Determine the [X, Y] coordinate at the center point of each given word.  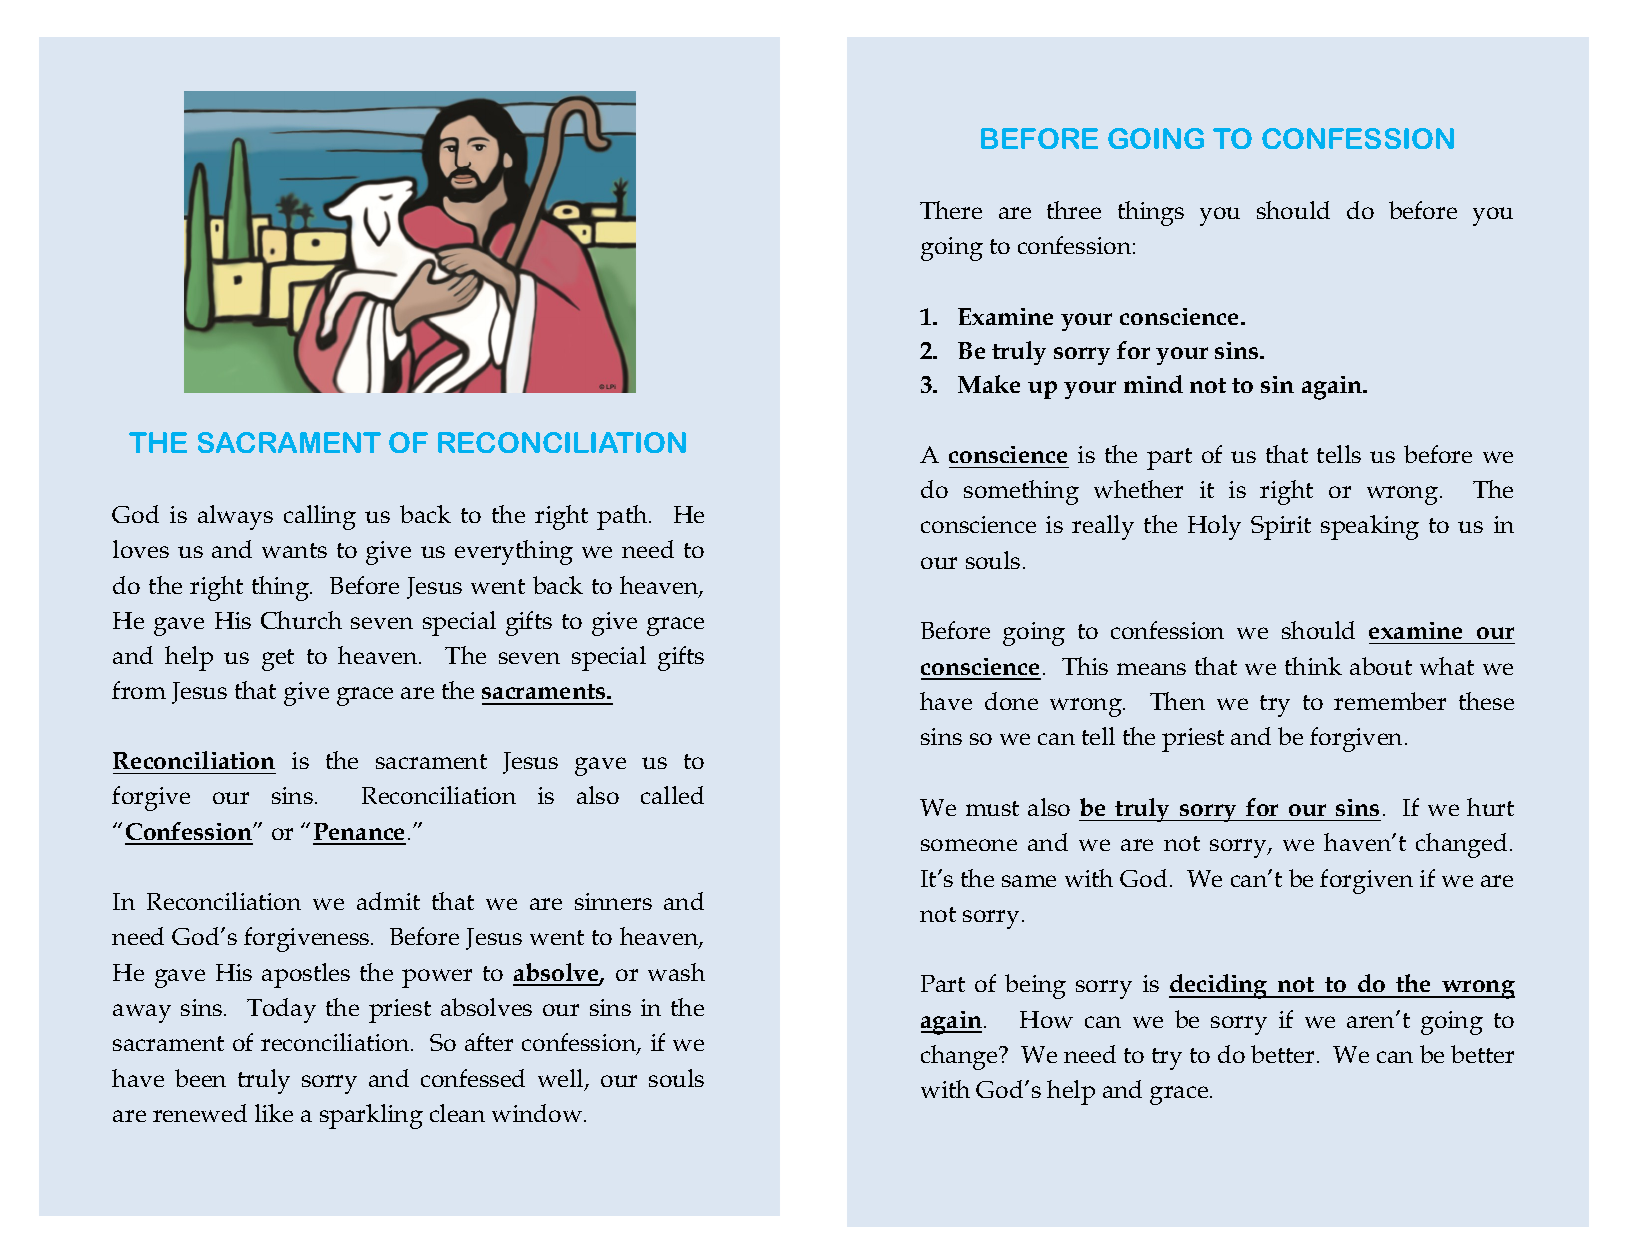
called [672, 795]
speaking [1370, 527]
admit [388, 901]
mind [1153, 384]
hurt [1490, 807]
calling [320, 517]
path [623, 517]
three [1074, 210]
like [274, 1113]
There [951, 210]
